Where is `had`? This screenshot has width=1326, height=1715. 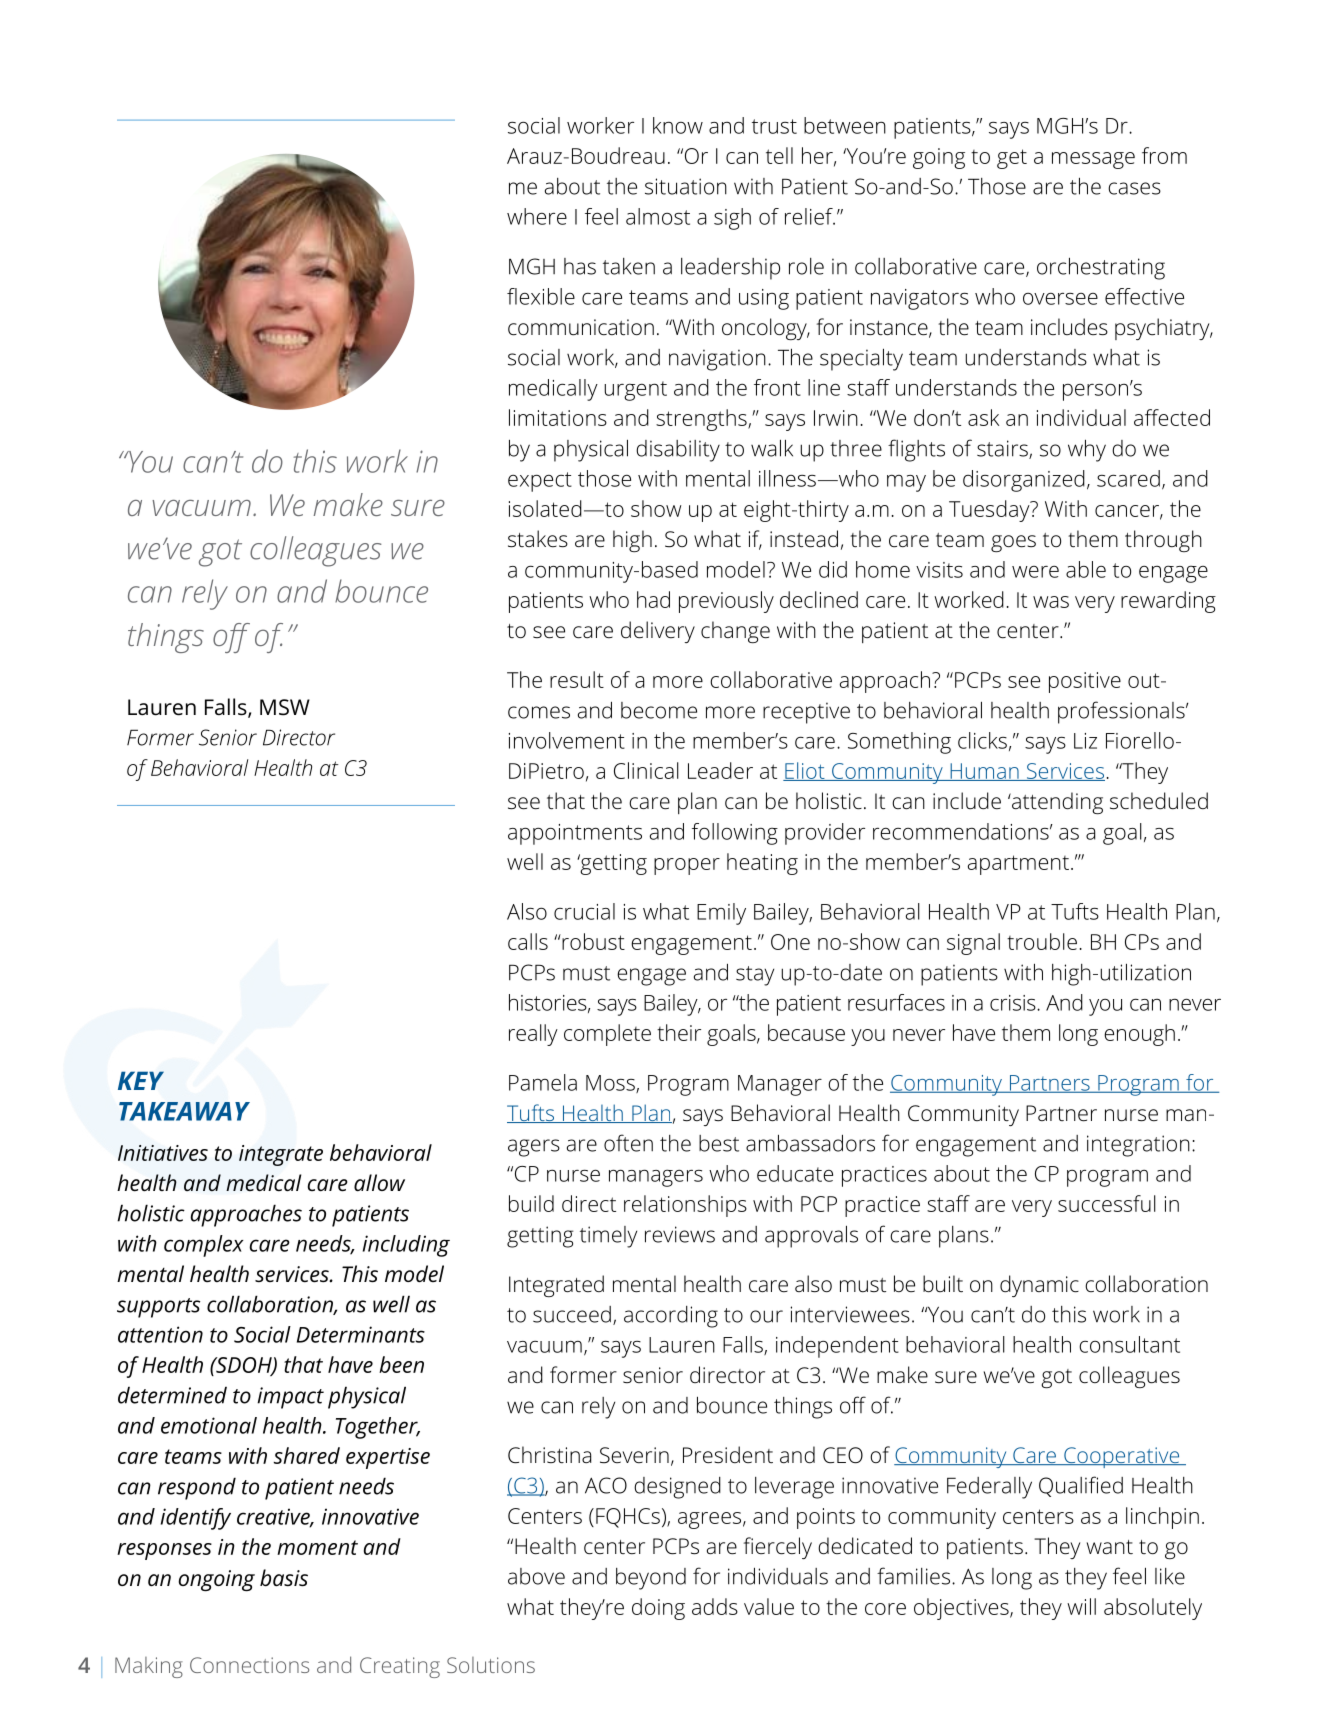
had is located at coordinates (653, 599).
